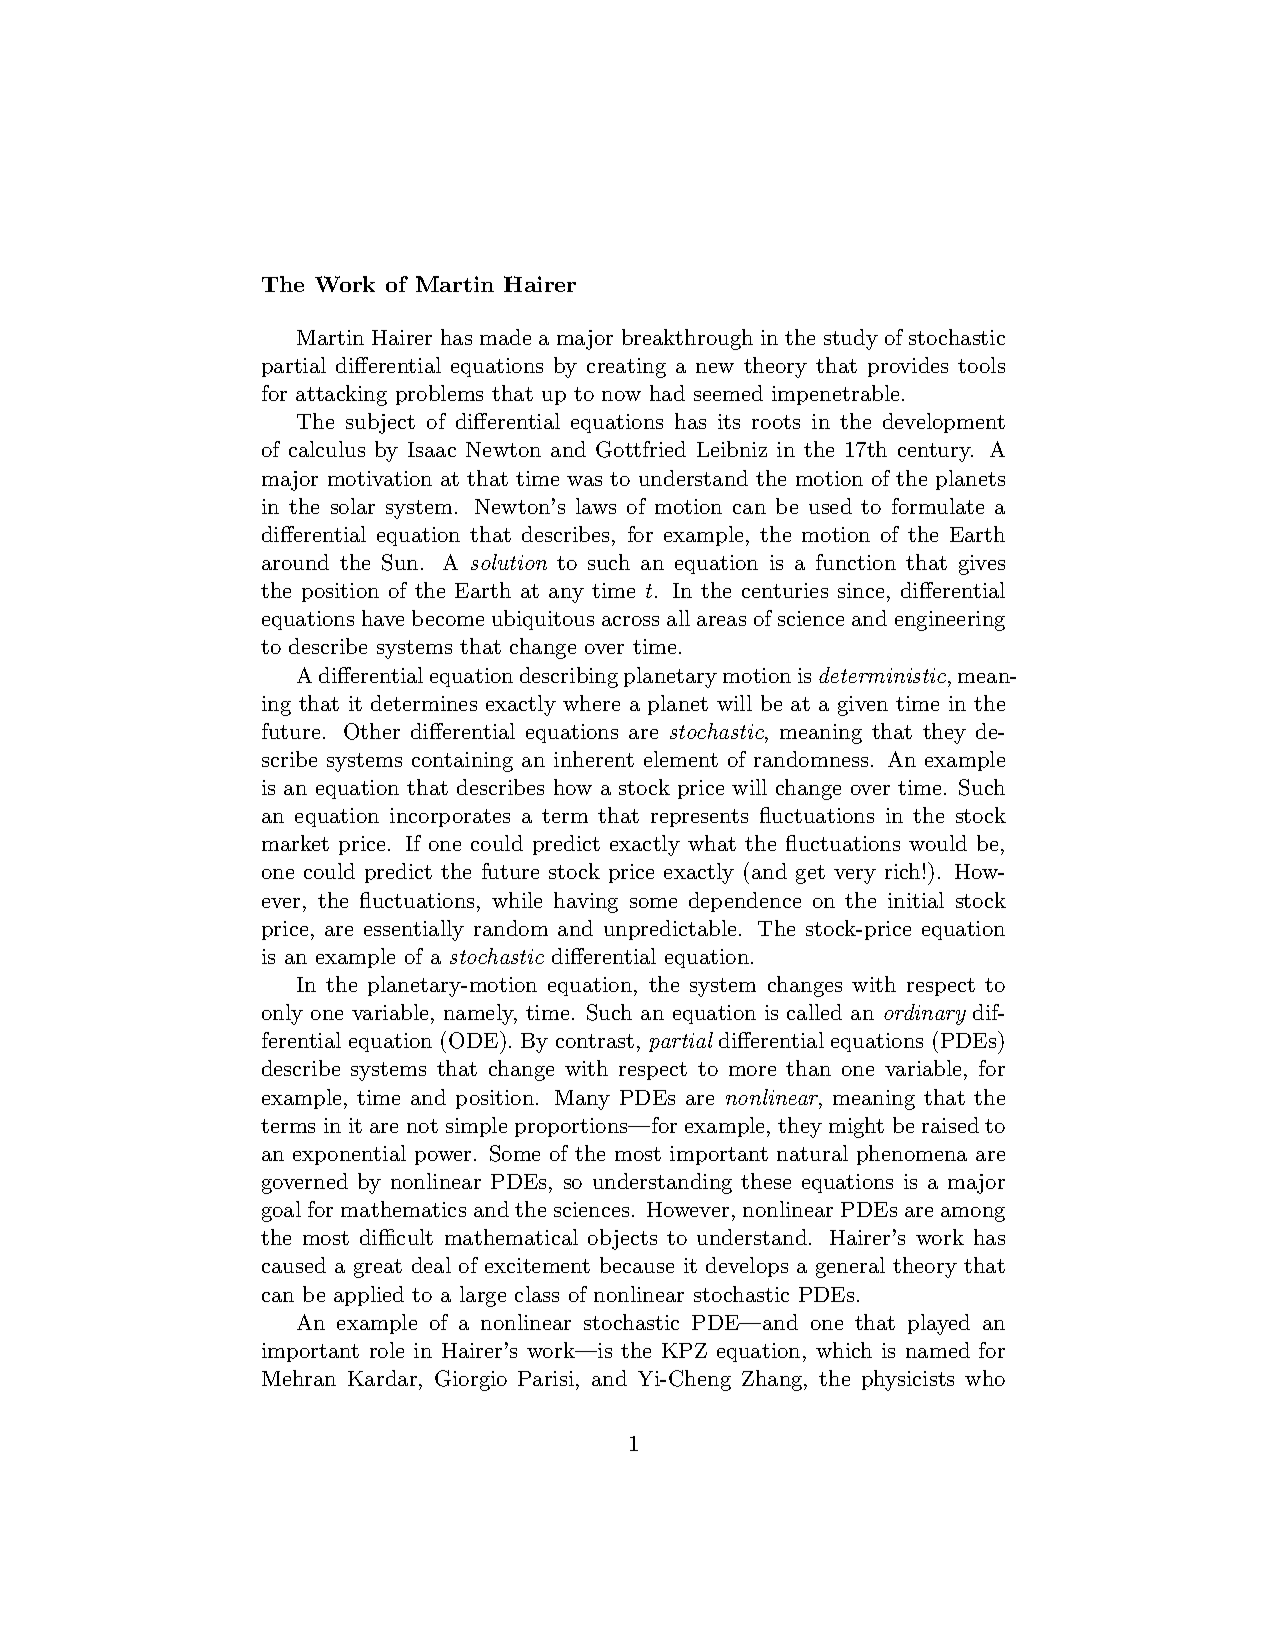 The width and height of the screenshot is (1271, 1645). What do you see at coordinates (863, 706) in the screenshot?
I see `given` at bounding box center [863, 706].
